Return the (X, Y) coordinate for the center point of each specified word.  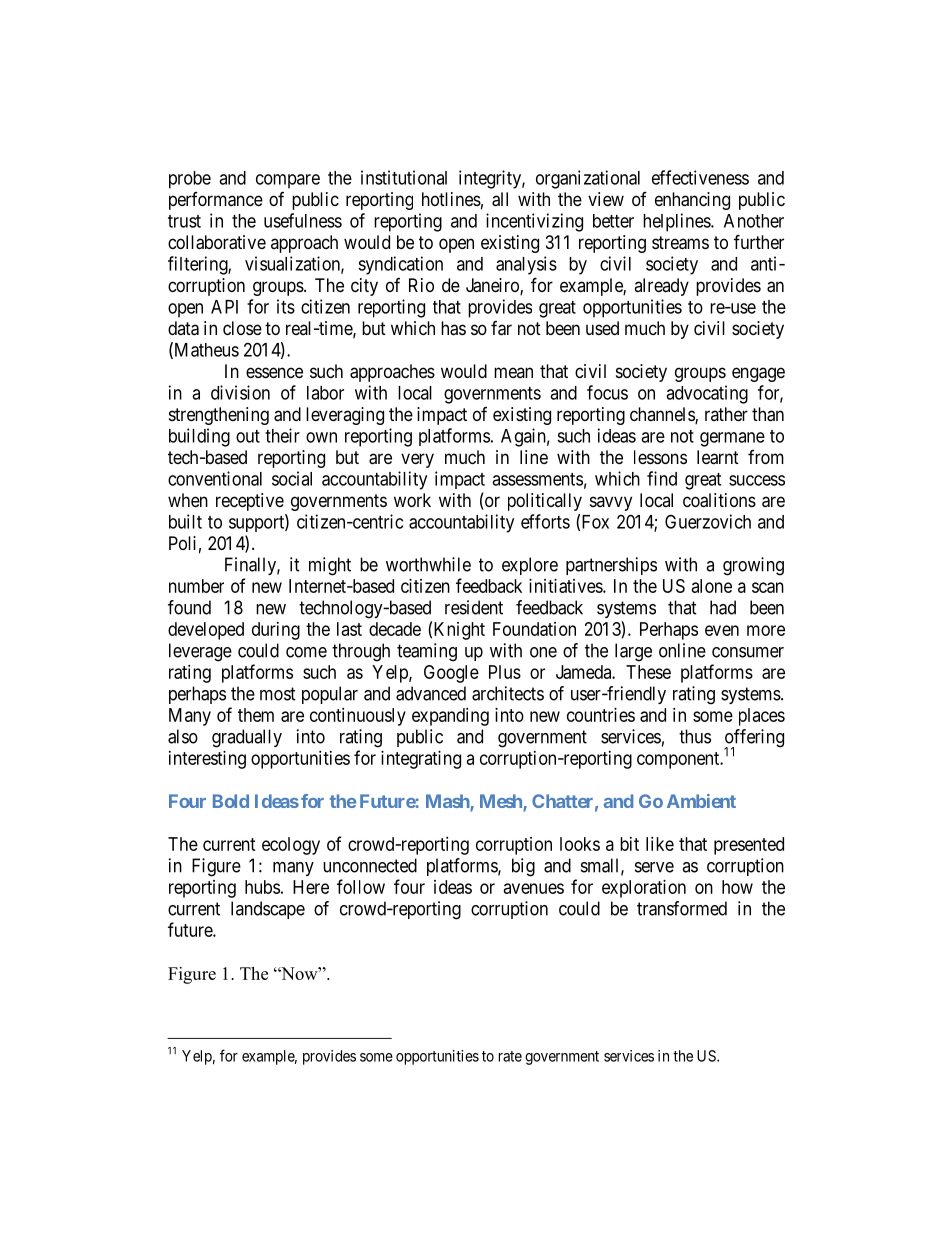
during (276, 631)
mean (513, 372)
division (240, 392)
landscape (268, 910)
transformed (682, 908)
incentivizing (534, 222)
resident (474, 607)
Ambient (701, 801)
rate (510, 1056)
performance (216, 201)
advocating (707, 394)
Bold (231, 801)
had (723, 607)
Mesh (502, 802)
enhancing (692, 201)
